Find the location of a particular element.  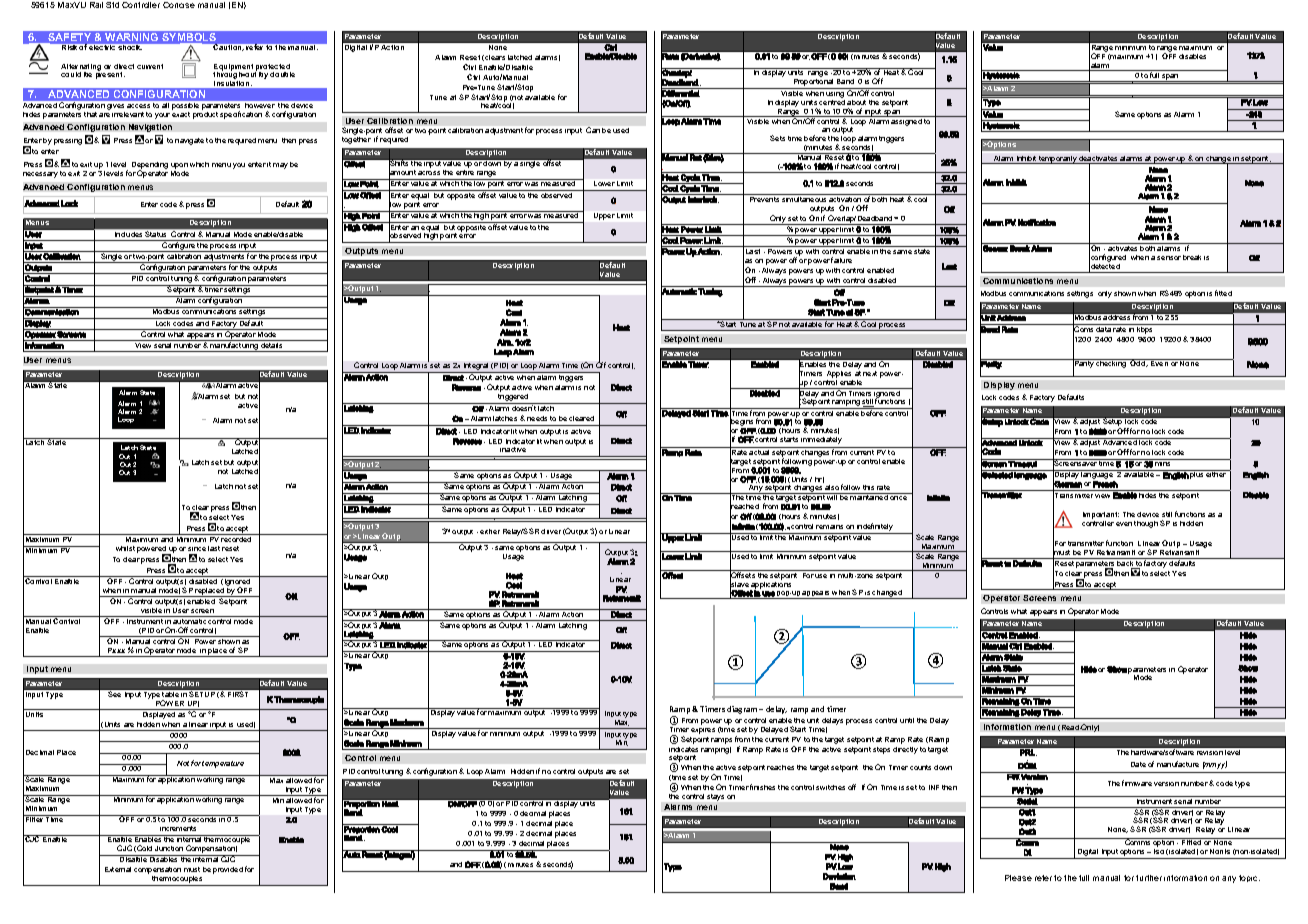

data is located at coordinates (1103, 329).
